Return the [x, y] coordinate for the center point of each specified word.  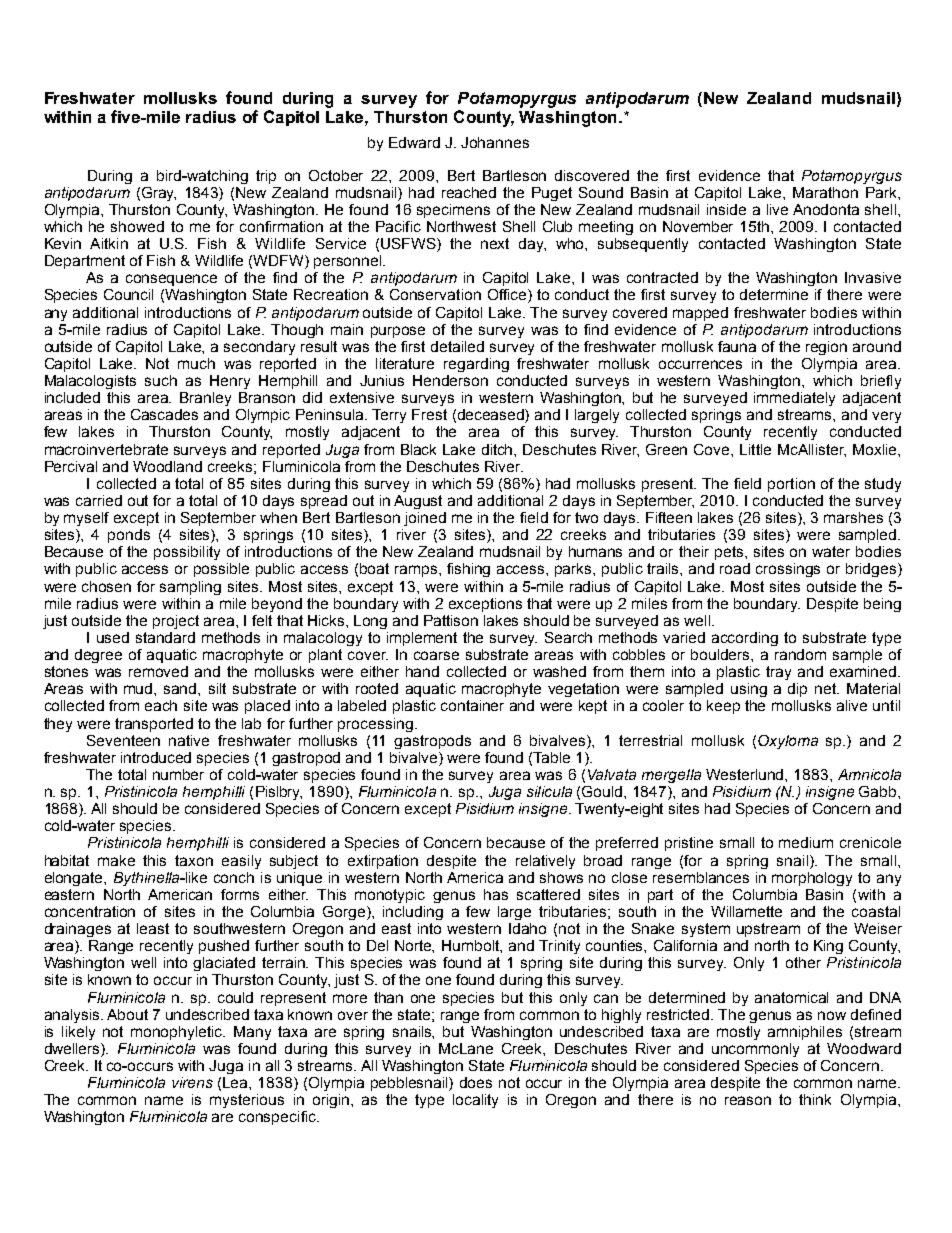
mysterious [247, 1101]
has [496, 894]
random [800, 654]
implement [422, 639]
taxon [194, 860]
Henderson [450, 380]
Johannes [495, 142]
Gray [159, 194]
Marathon [825, 192]
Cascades [164, 414]
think [815, 1099]
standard [165, 637]
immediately [794, 399]
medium [806, 842]
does [476, 1082]
